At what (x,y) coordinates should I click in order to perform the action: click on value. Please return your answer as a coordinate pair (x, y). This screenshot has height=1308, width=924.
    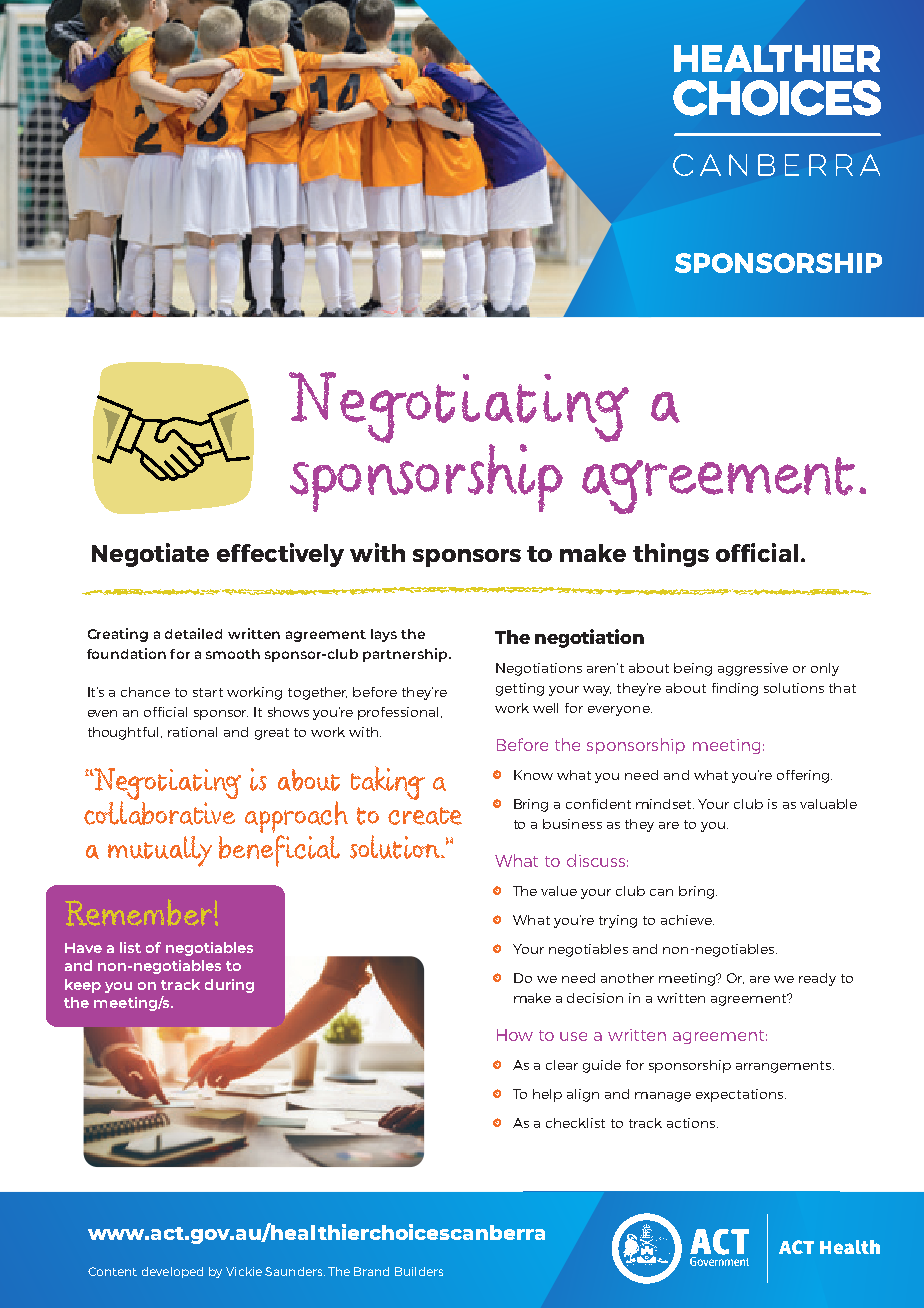
    Looking at the image, I should click on (559, 891).
